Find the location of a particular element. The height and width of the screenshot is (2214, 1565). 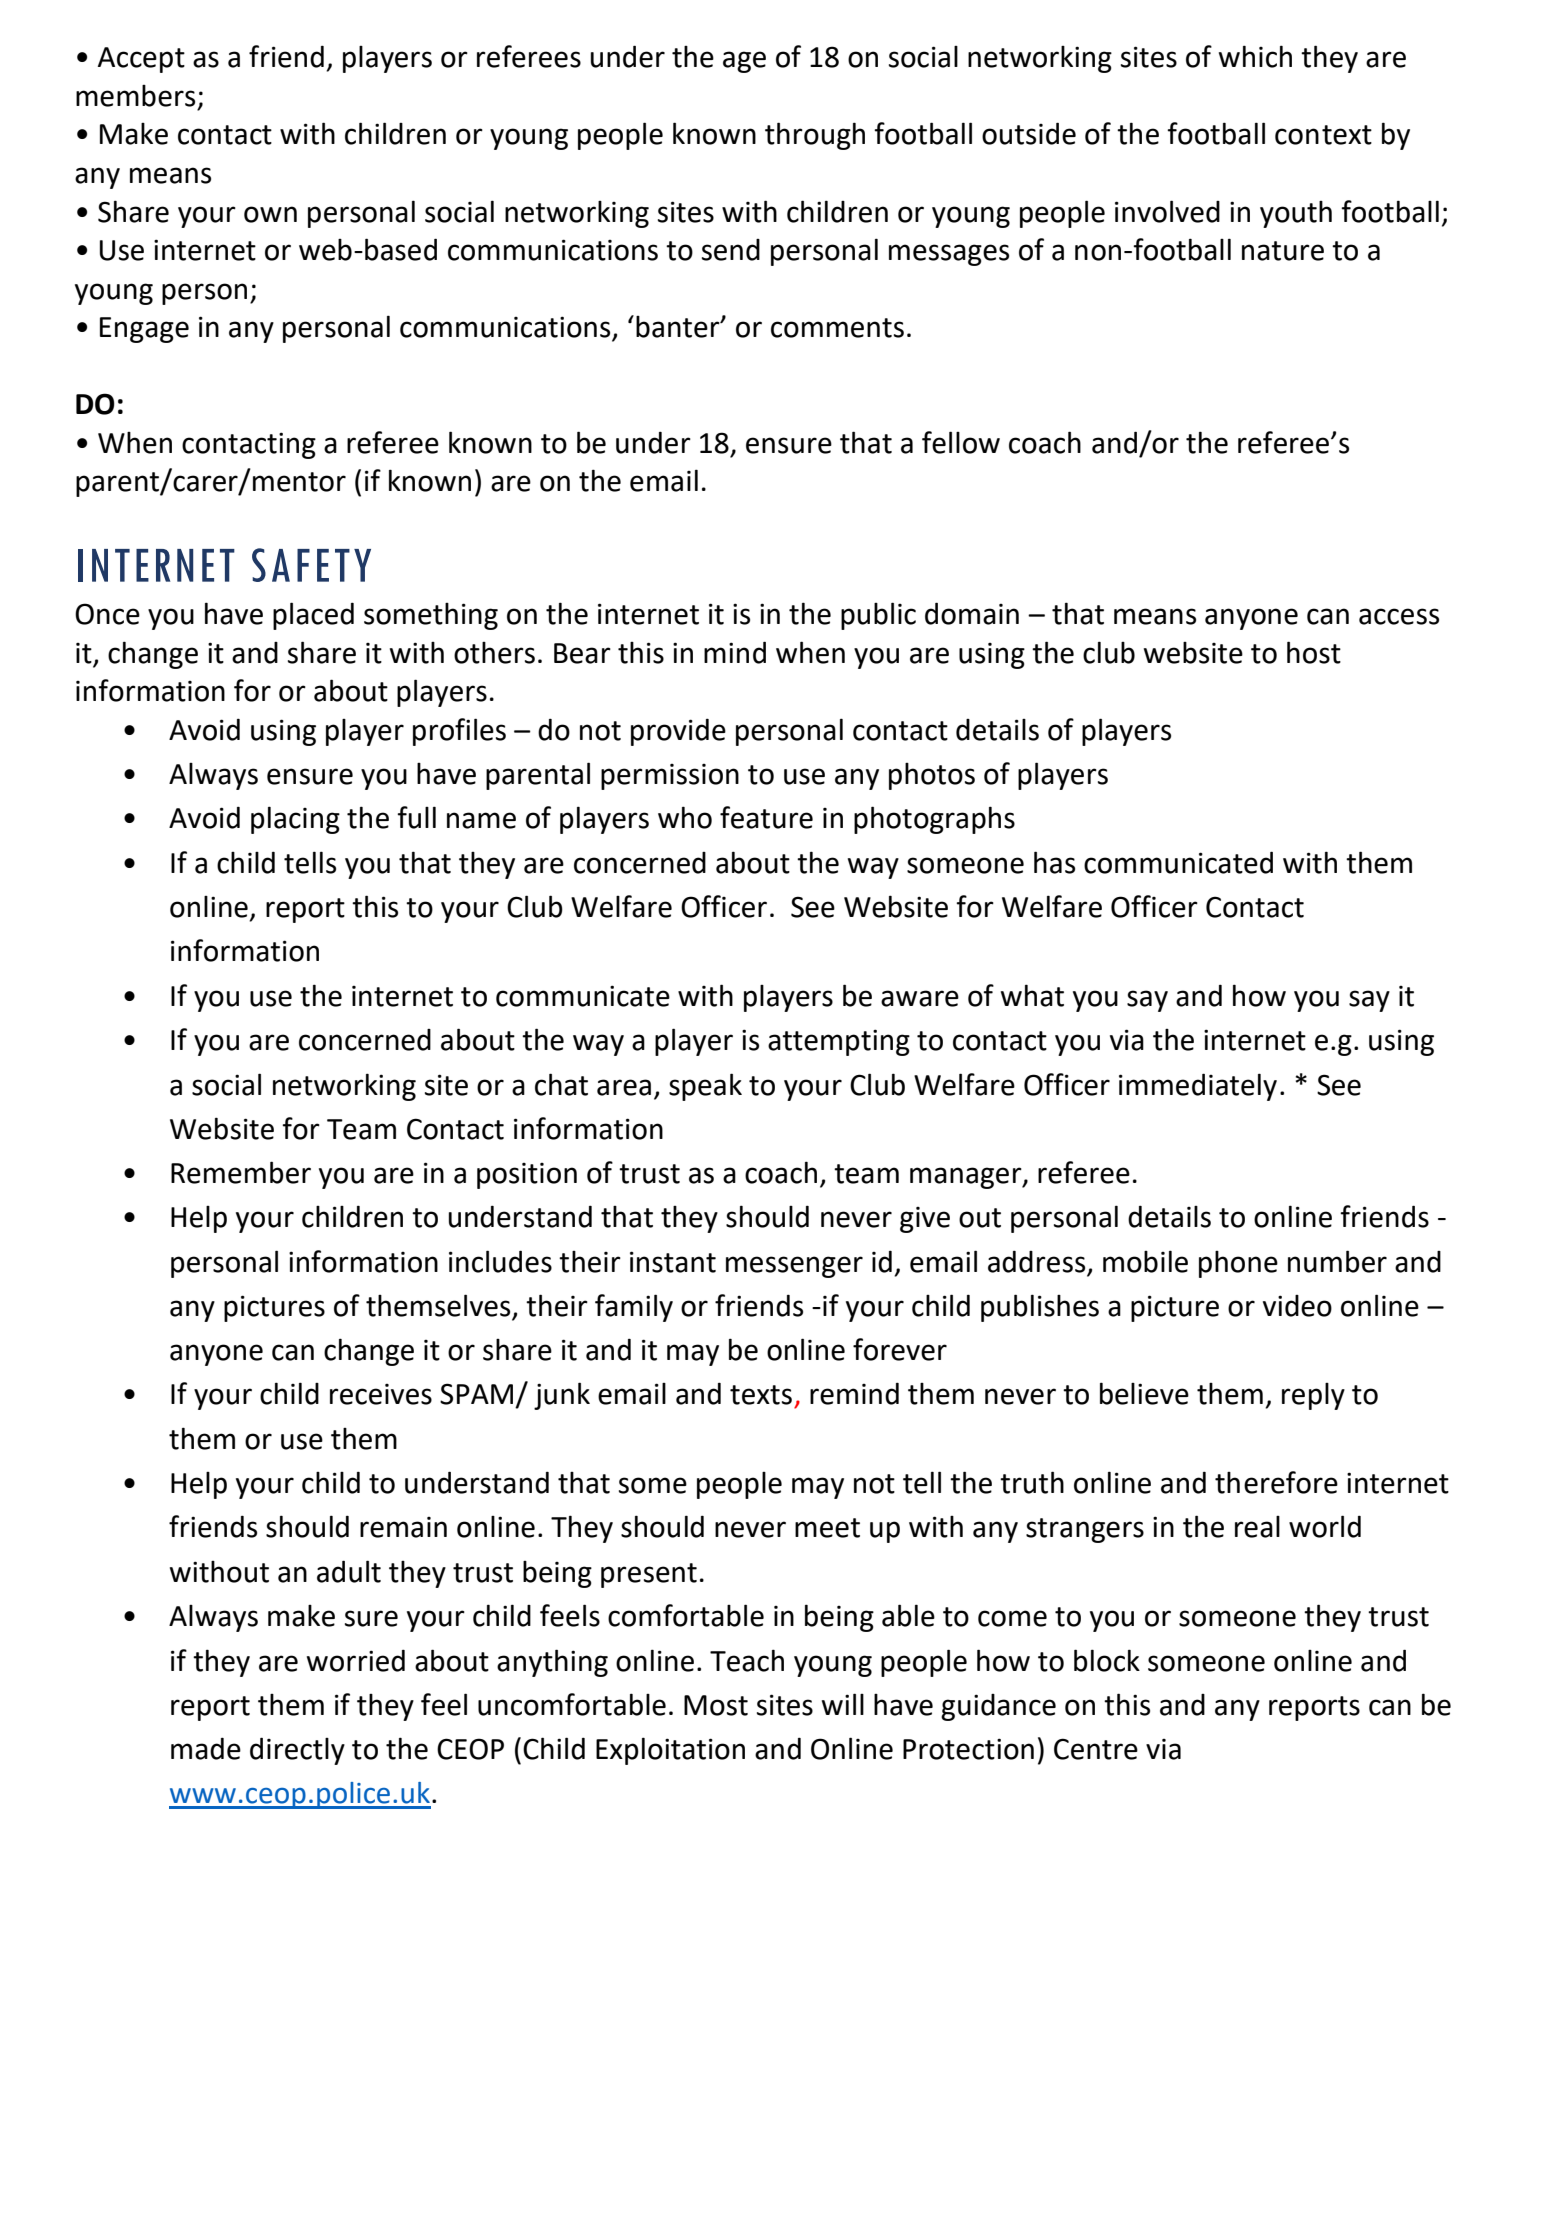

directly is located at coordinates (297, 1751).
